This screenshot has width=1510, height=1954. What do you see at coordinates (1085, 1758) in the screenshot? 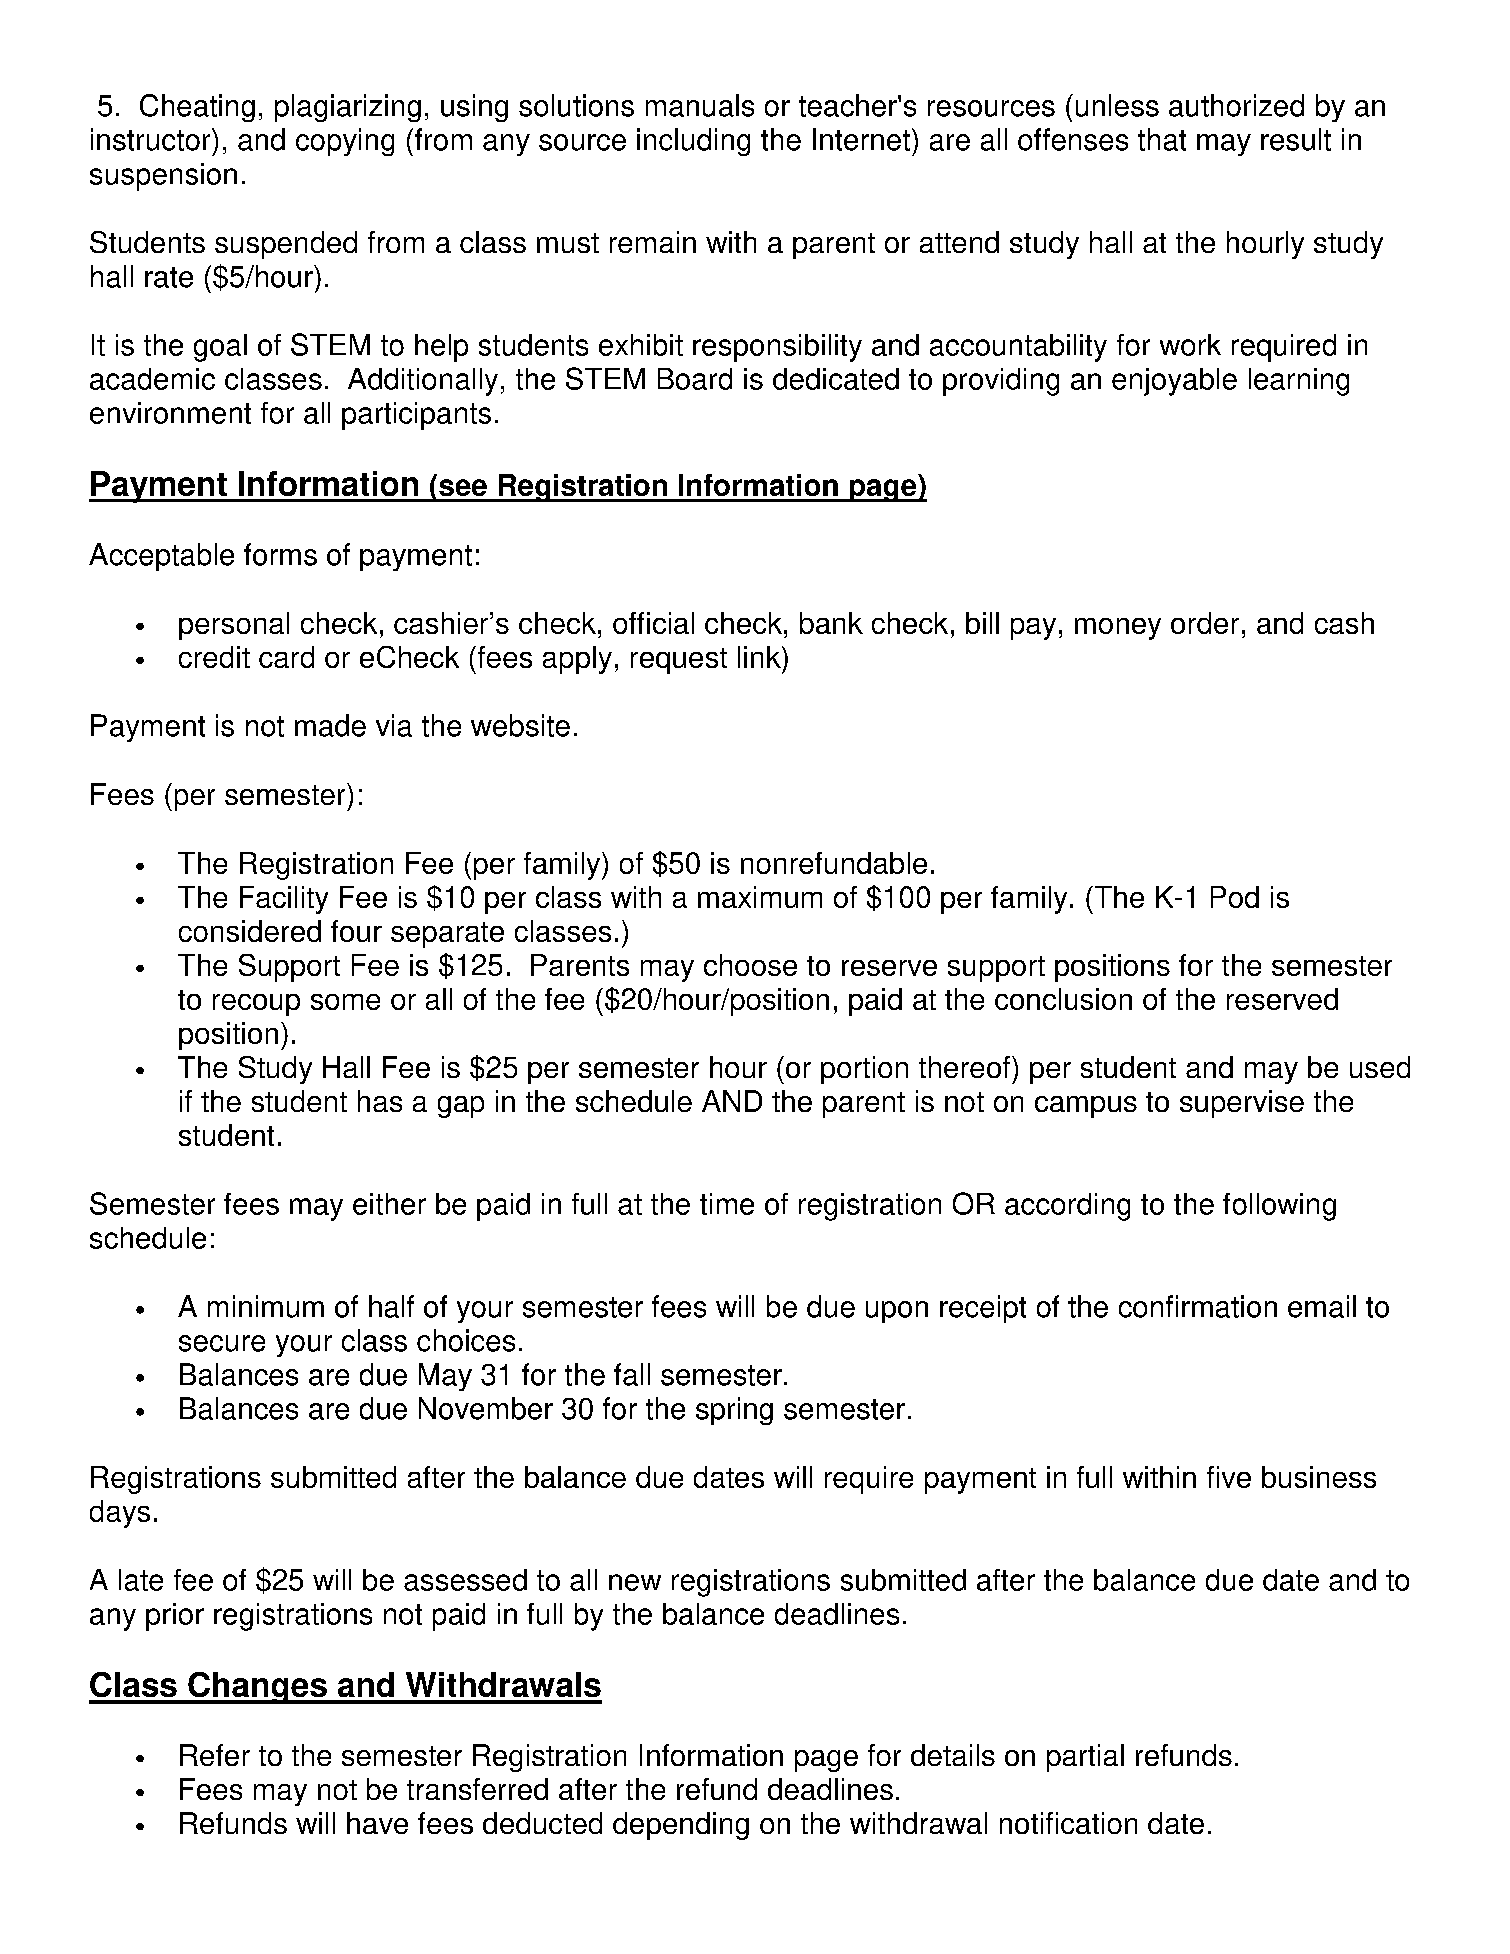
I see `partial` at bounding box center [1085, 1758].
